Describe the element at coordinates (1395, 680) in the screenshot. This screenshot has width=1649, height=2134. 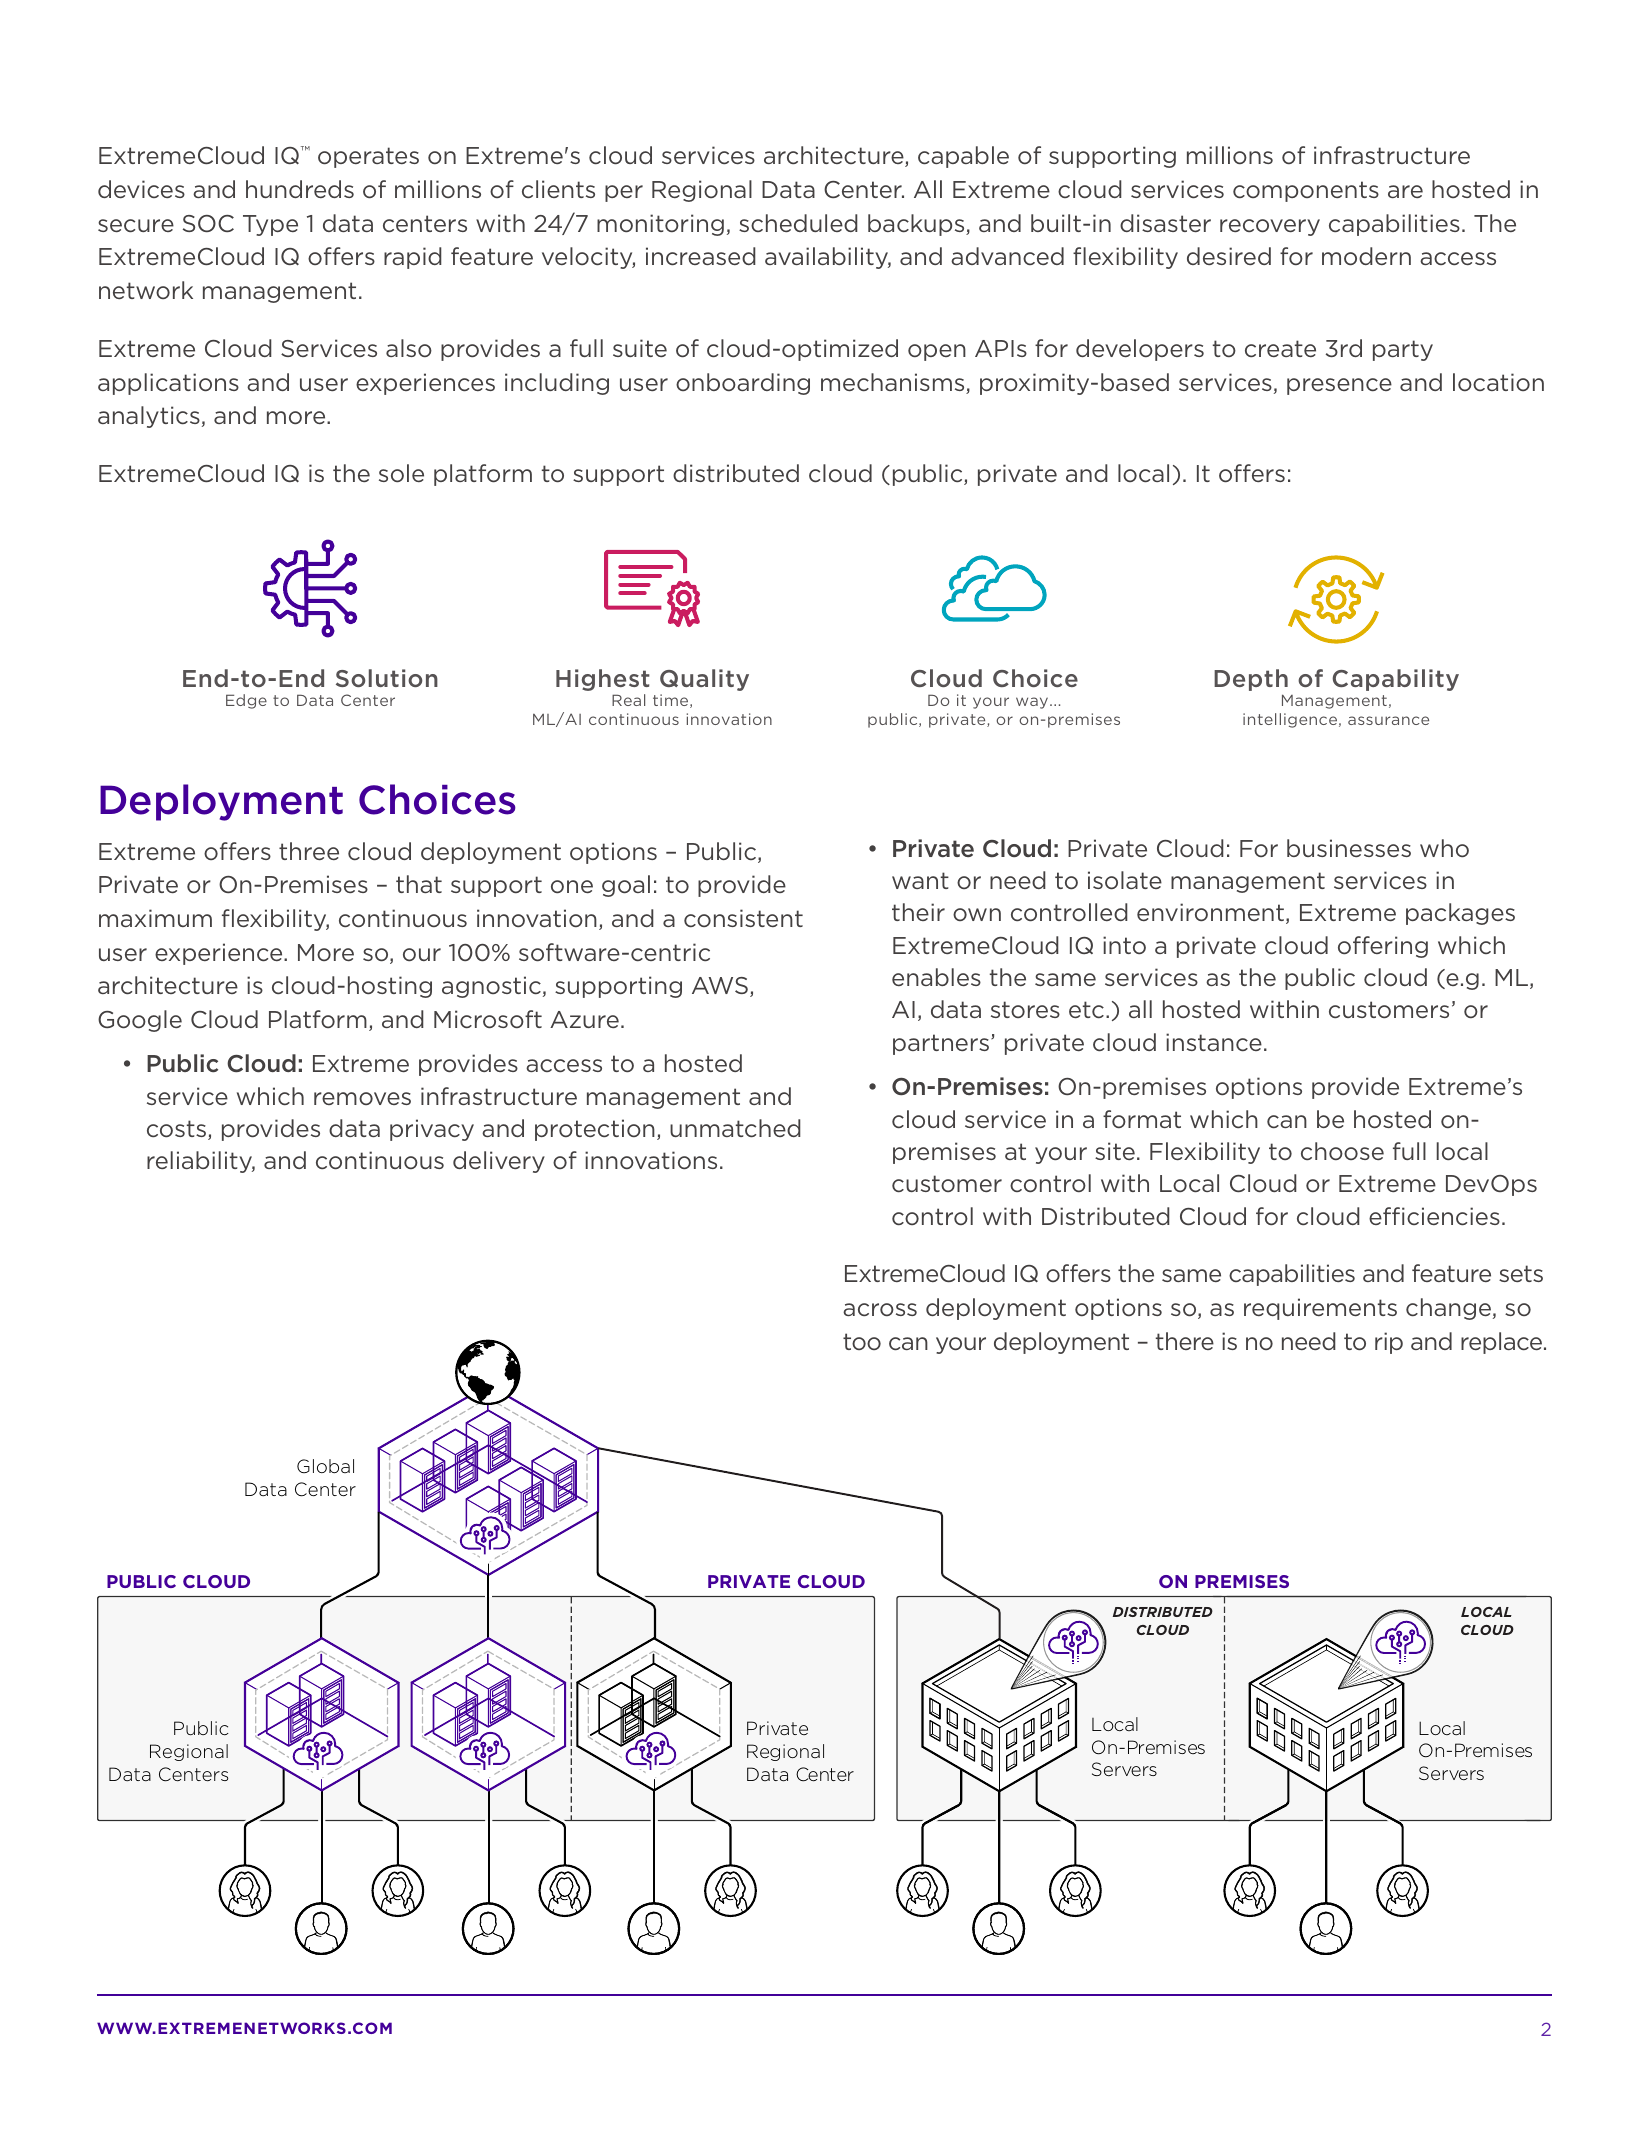
I see `Capability` at that location.
